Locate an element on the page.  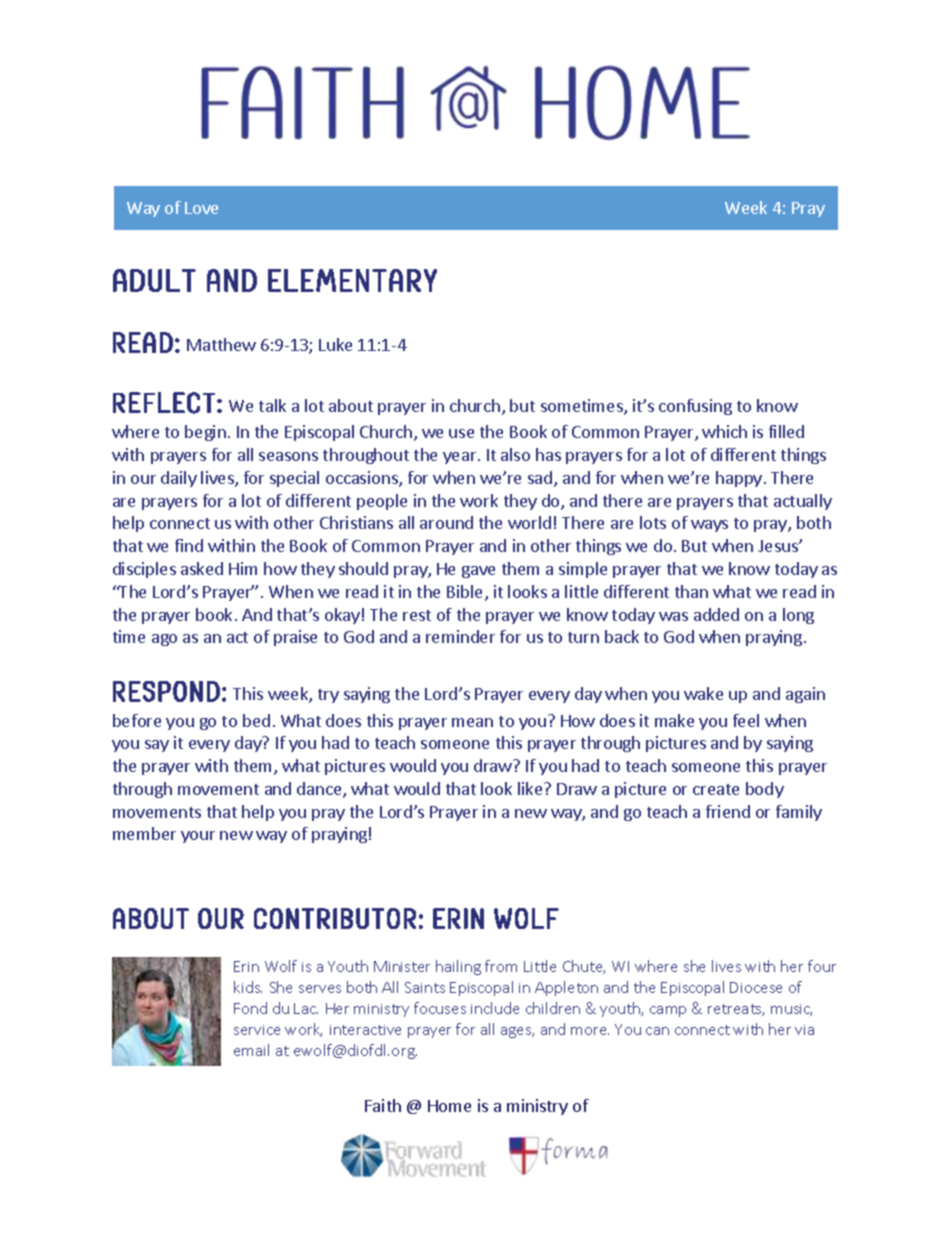
wake is located at coordinates (703, 693).
